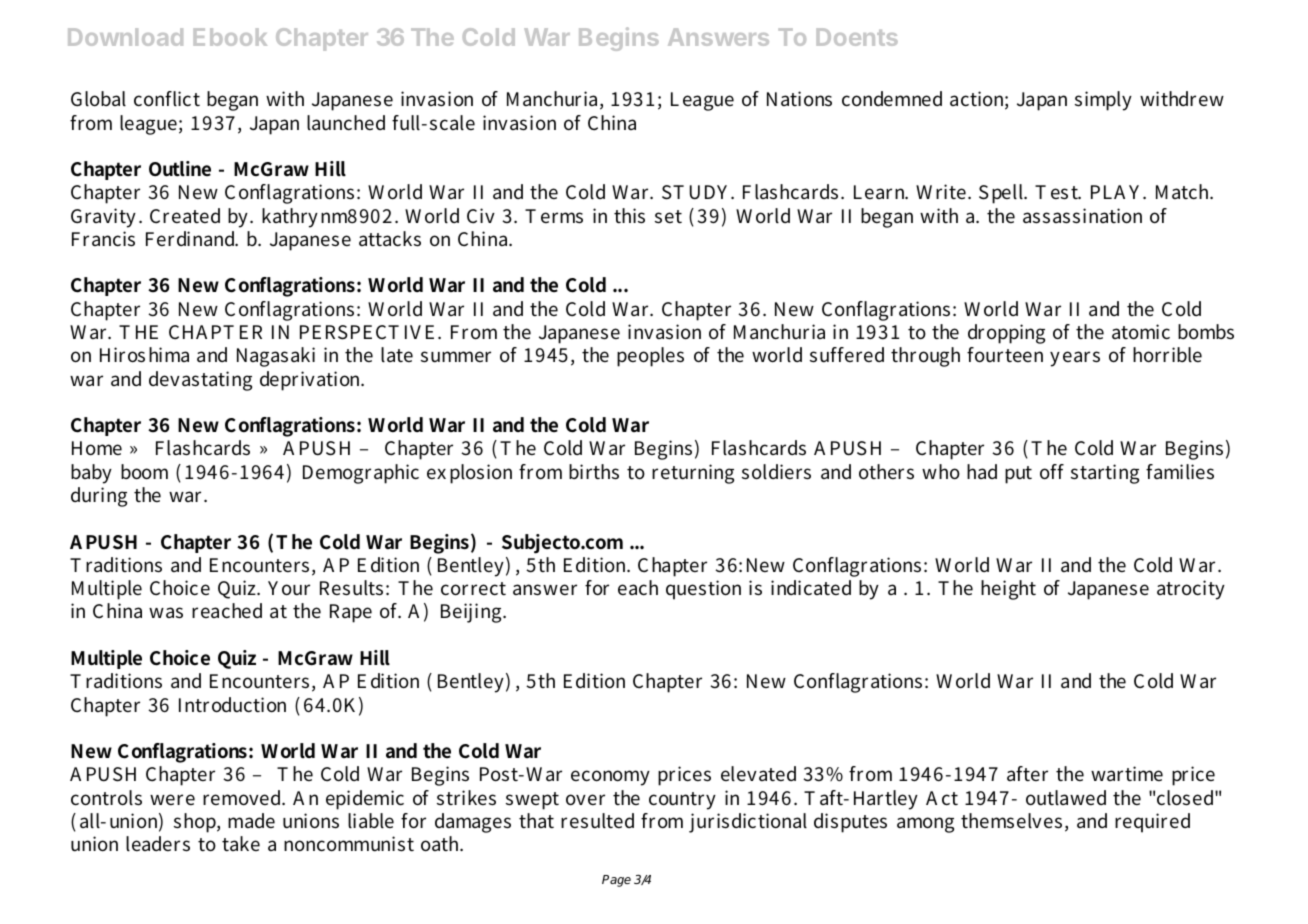 Image resolution: width=1308 pixels, height=924 pixels. Describe the element at coordinates (232, 705) in the page. I see `Introduction` at that location.
